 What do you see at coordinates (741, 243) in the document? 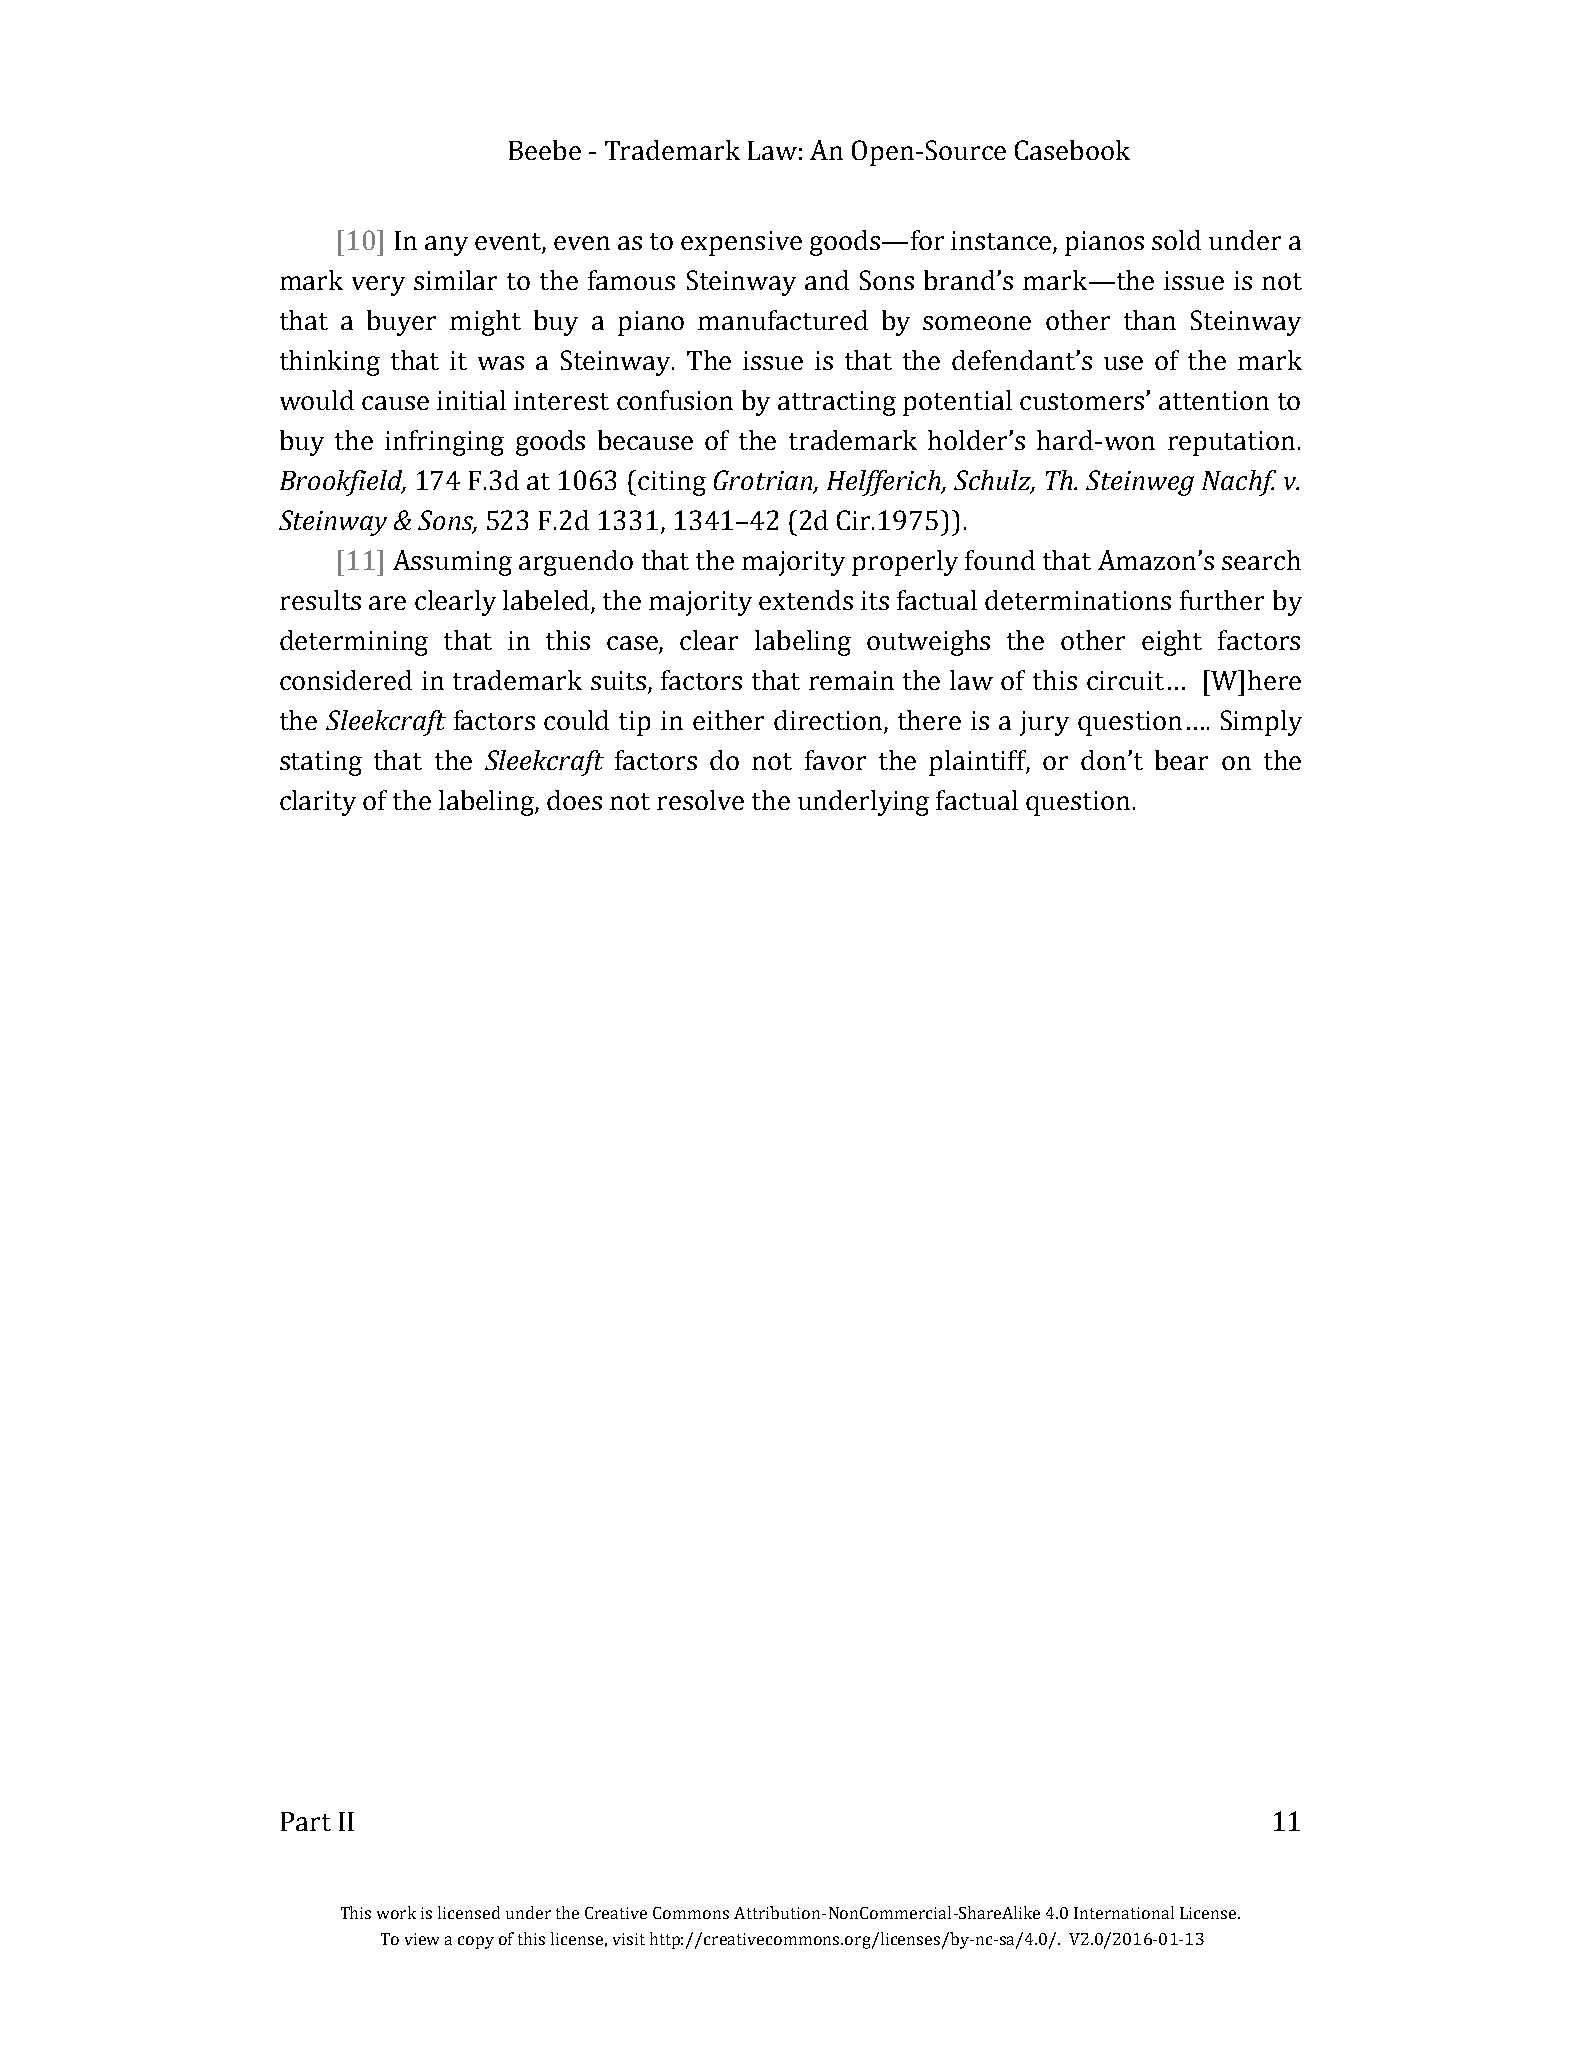
I see `expensive` at bounding box center [741, 243].
